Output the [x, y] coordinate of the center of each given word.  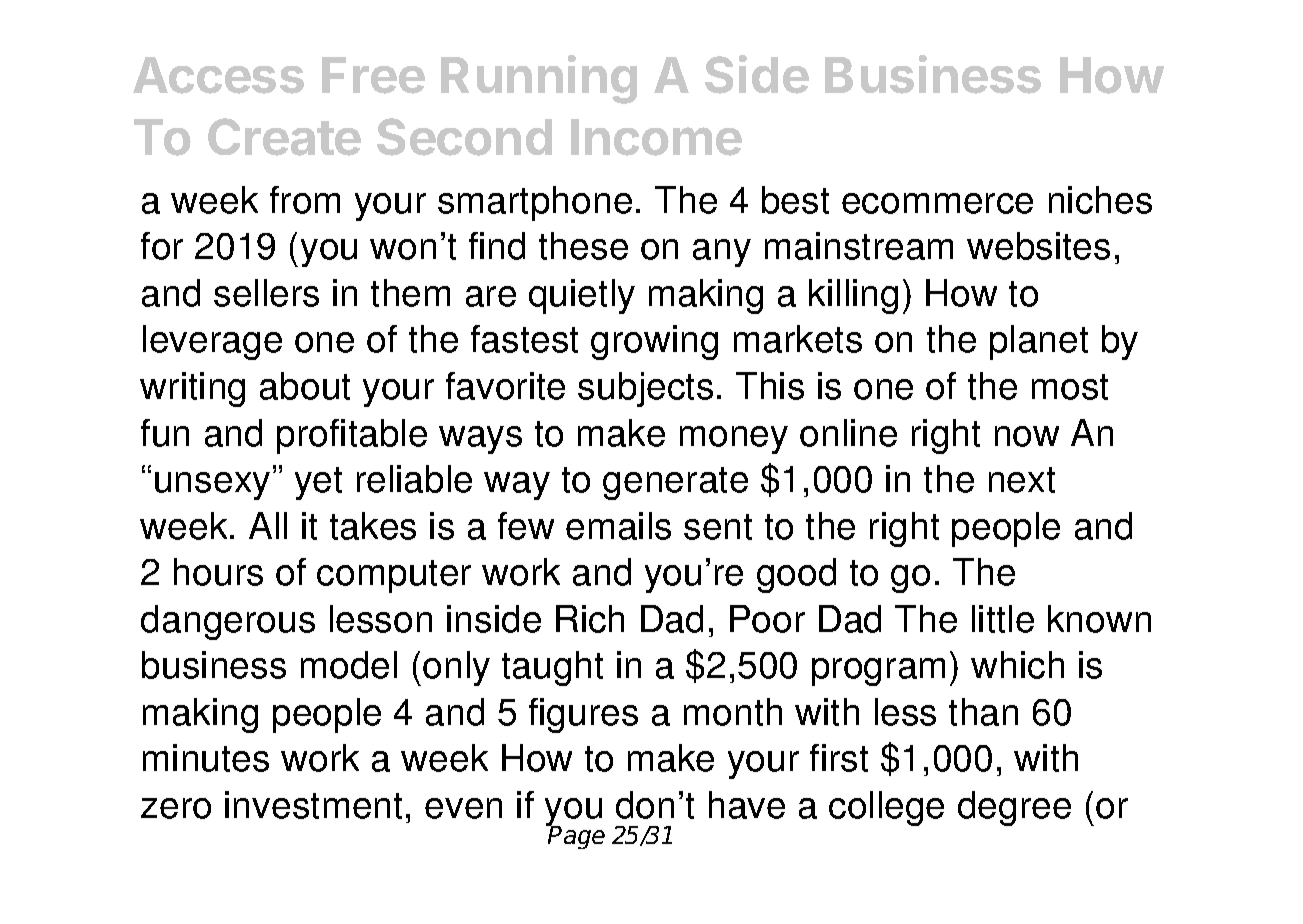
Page [576, 836]
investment [313, 805]
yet [318, 483]
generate [675, 483]
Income [656, 137]
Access [218, 75]
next [1022, 480]
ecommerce [937, 203]
